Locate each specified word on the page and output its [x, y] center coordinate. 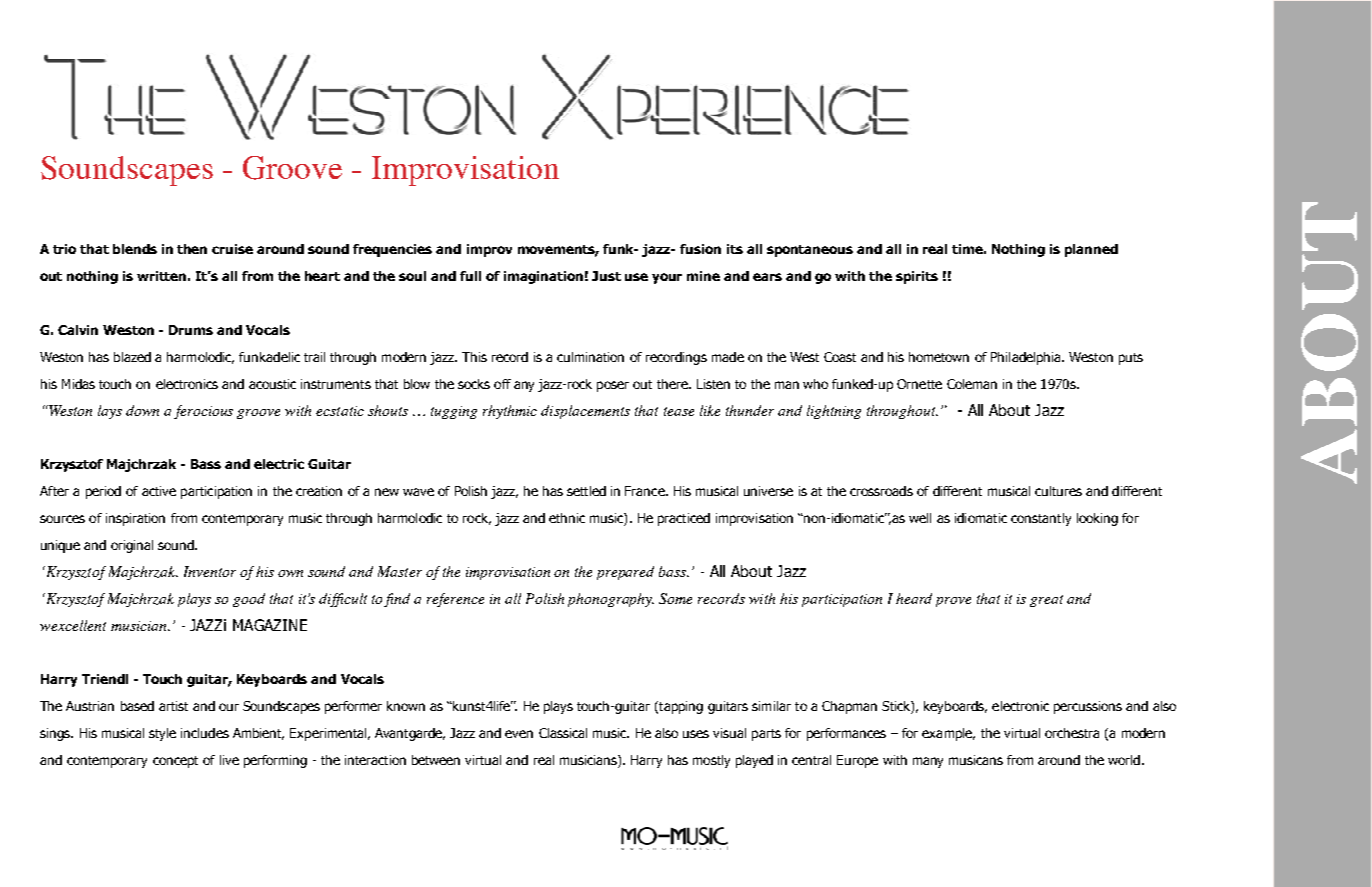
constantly [1041, 519]
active [159, 491]
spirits [917, 277]
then [192, 249]
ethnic [567, 518]
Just [606, 276]
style [162, 734]
